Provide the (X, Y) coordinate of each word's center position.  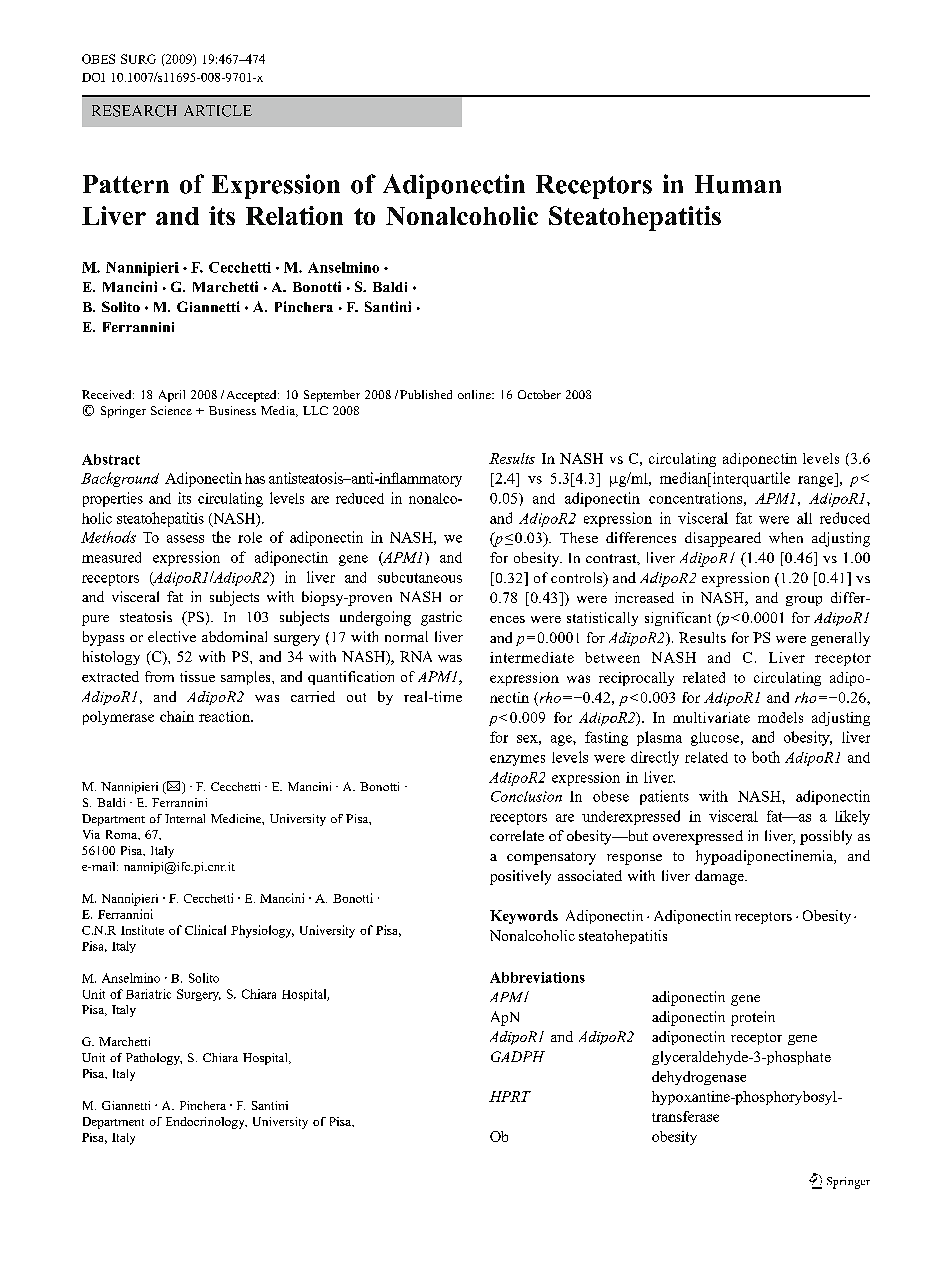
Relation (294, 215)
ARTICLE (218, 111)
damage (720, 877)
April (172, 396)
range (817, 481)
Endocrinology (206, 1123)
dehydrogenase (699, 1078)
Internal (185, 818)
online (475, 394)
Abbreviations (537, 977)
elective (172, 636)
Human (738, 184)
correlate (517, 835)
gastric (441, 618)
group (804, 601)
